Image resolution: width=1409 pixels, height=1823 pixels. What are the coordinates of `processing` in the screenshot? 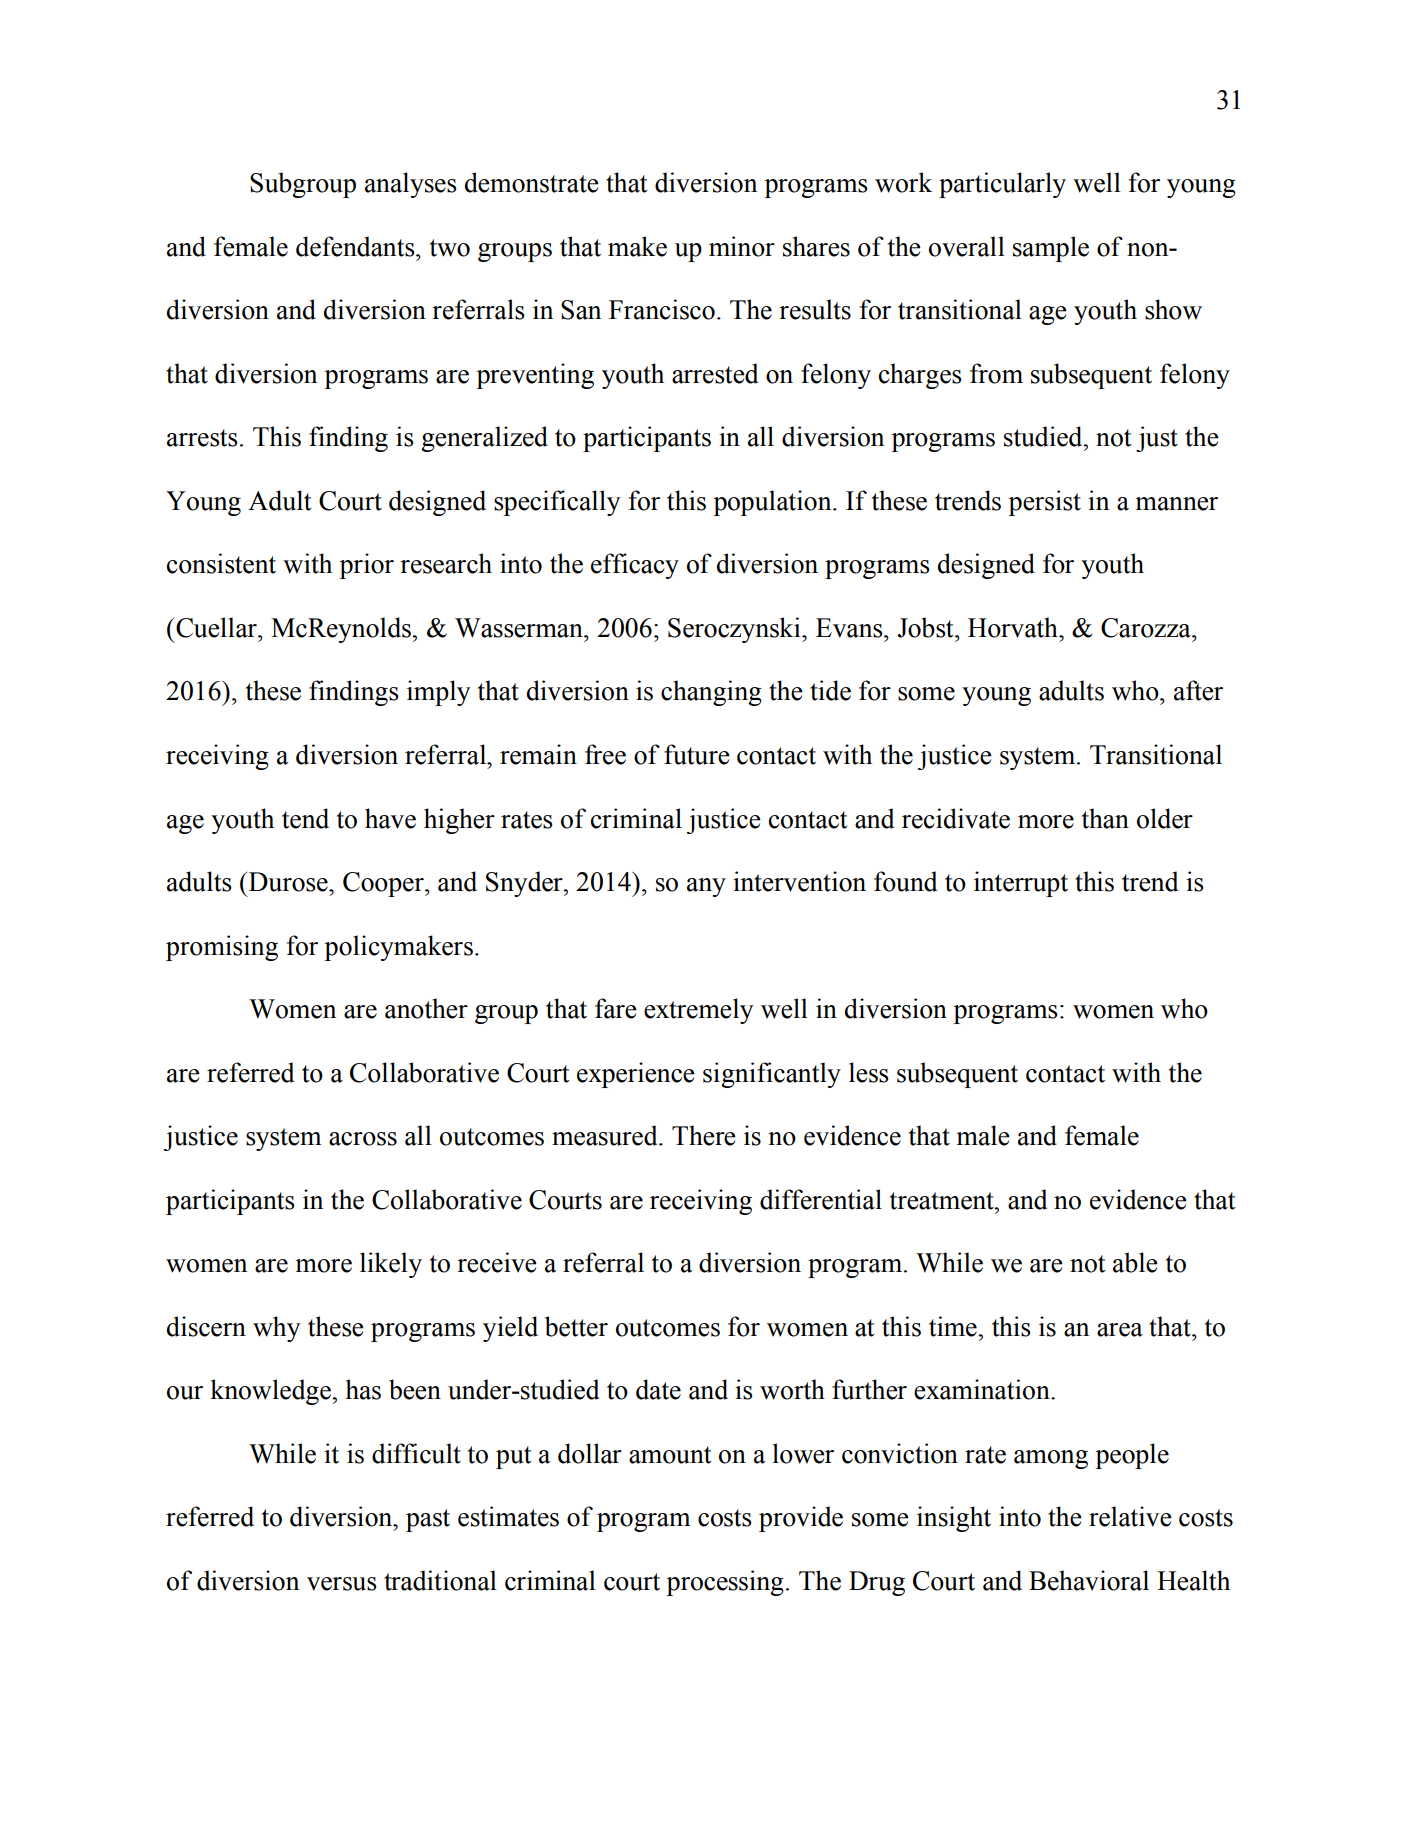 It's located at (725, 1583).
